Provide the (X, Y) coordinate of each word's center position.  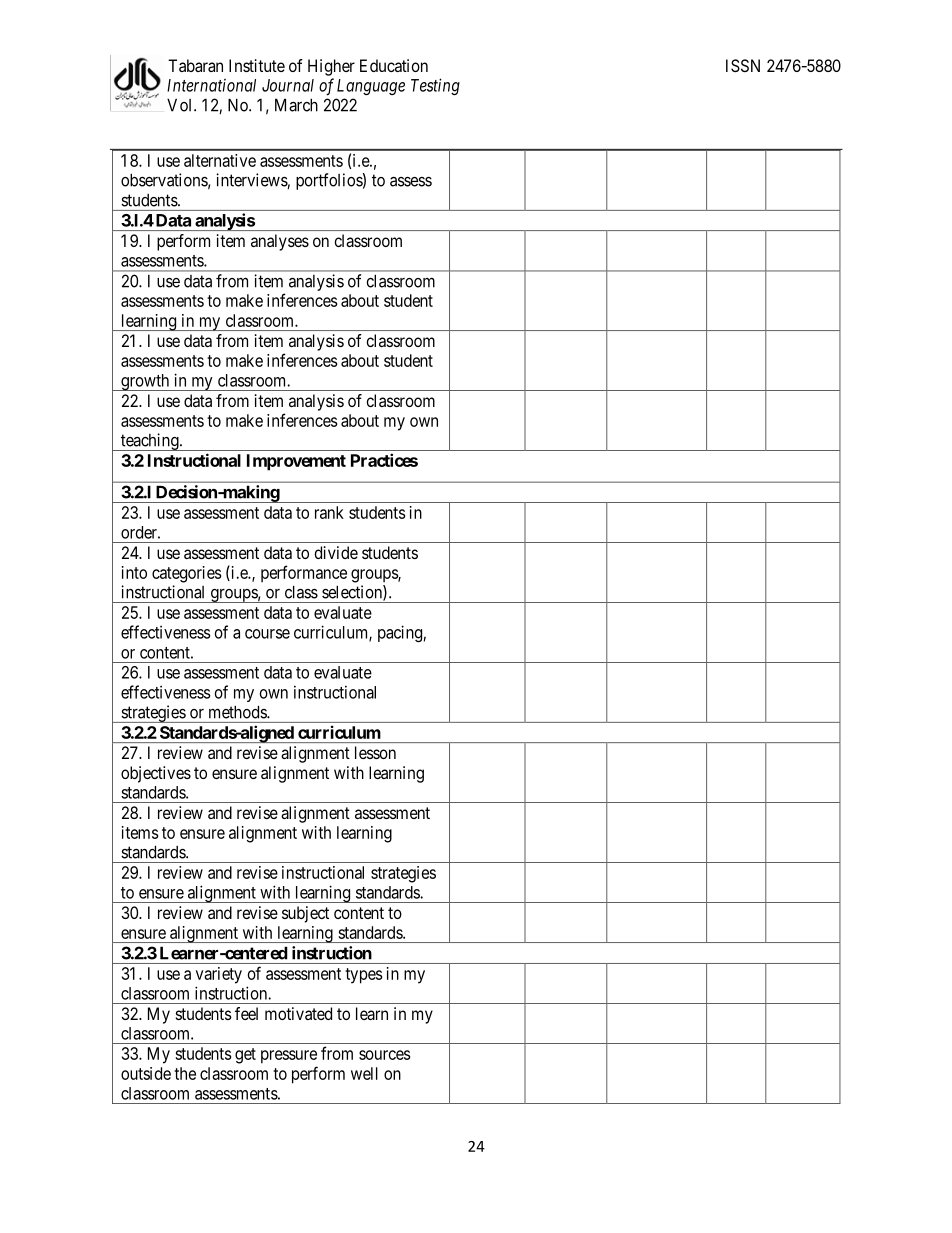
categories (186, 574)
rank (329, 512)
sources (384, 1055)
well (364, 1073)
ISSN (743, 65)
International (211, 85)
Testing (435, 86)
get (245, 1056)
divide (336, 552)
